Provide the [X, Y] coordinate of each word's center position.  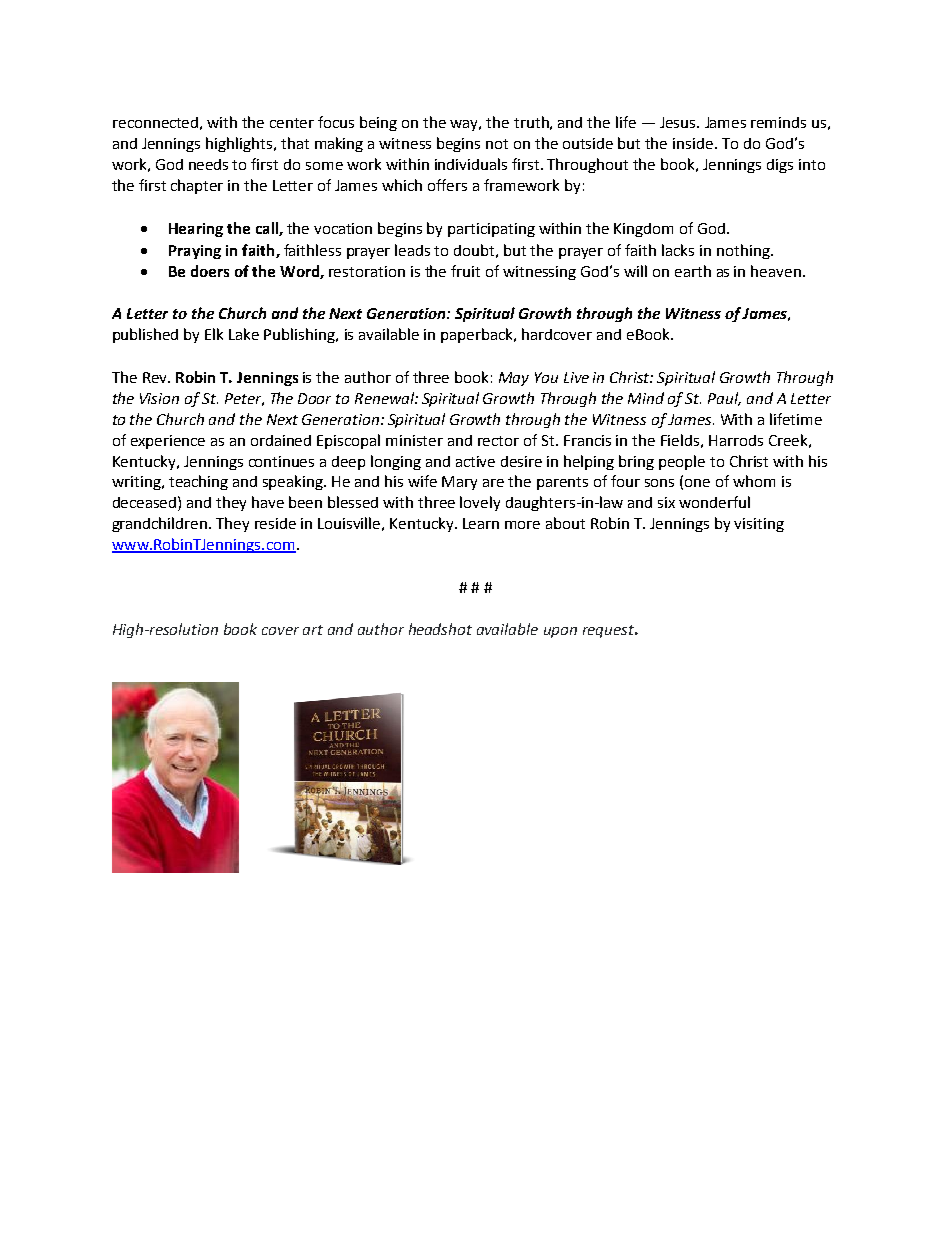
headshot [440, 629]
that [295, 143]
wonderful [714, 502]
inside [693, 143]
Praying [195, 252]
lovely [480, 503]
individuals [471, 164]
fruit [465, 271]
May [514, 379]
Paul [724, 399]
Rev [156, 377]
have [268, 502]
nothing [744, 251]
